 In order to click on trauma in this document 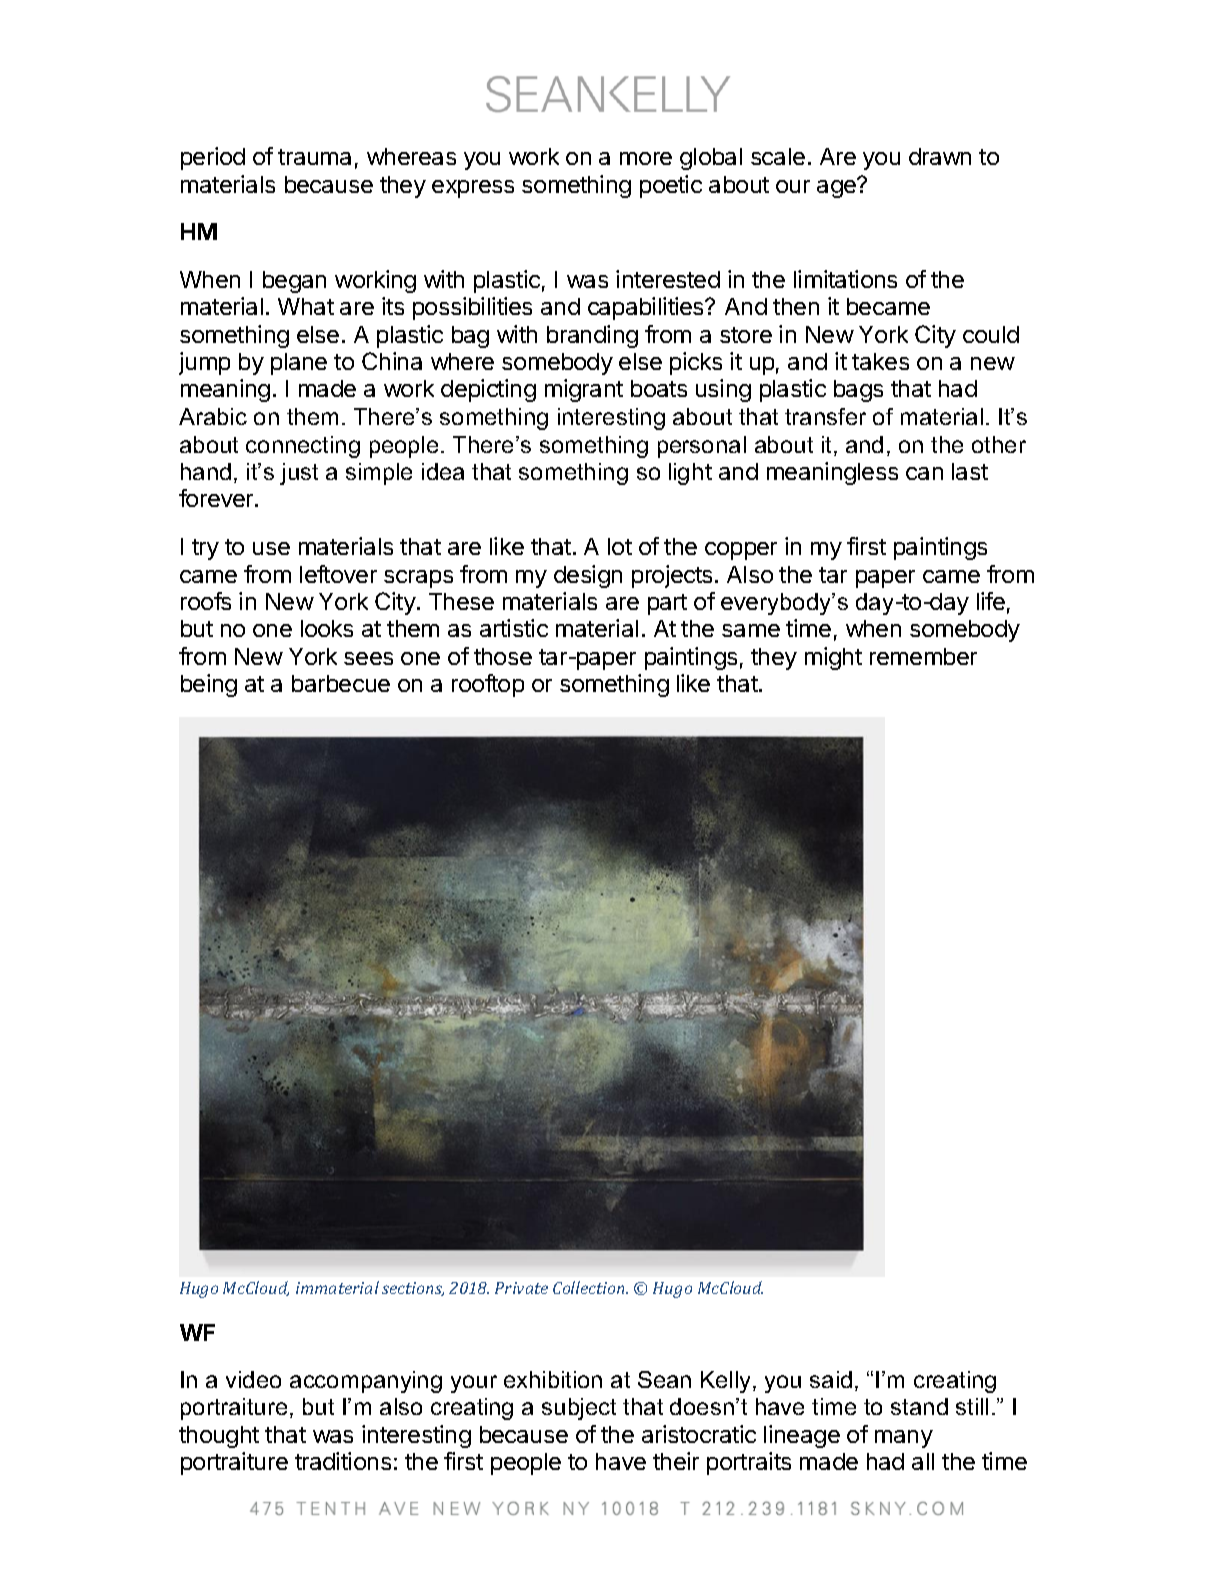, I will do `click(314, 157)`.
